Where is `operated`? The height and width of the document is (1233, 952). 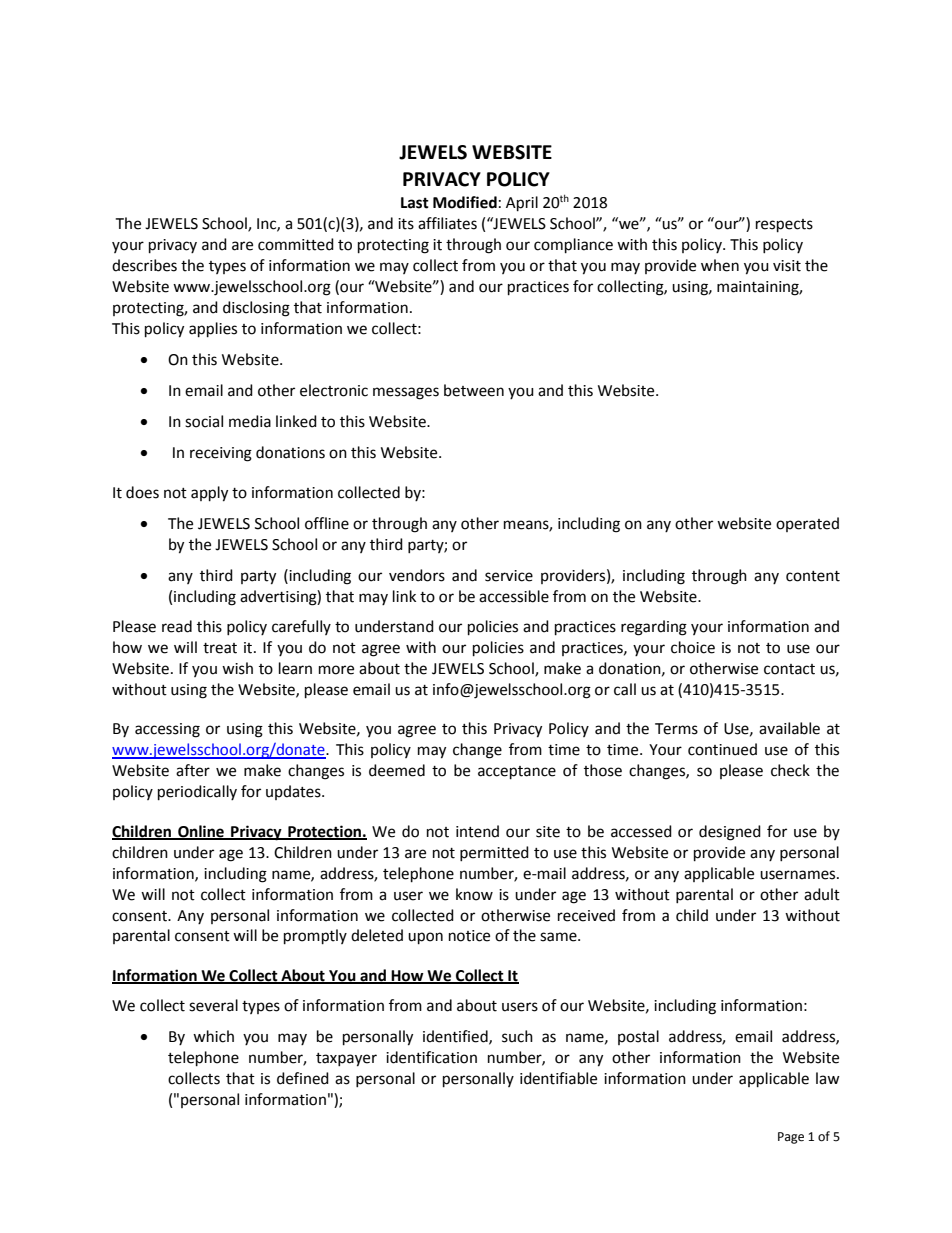 operated is located at coordinates (807, 524).
